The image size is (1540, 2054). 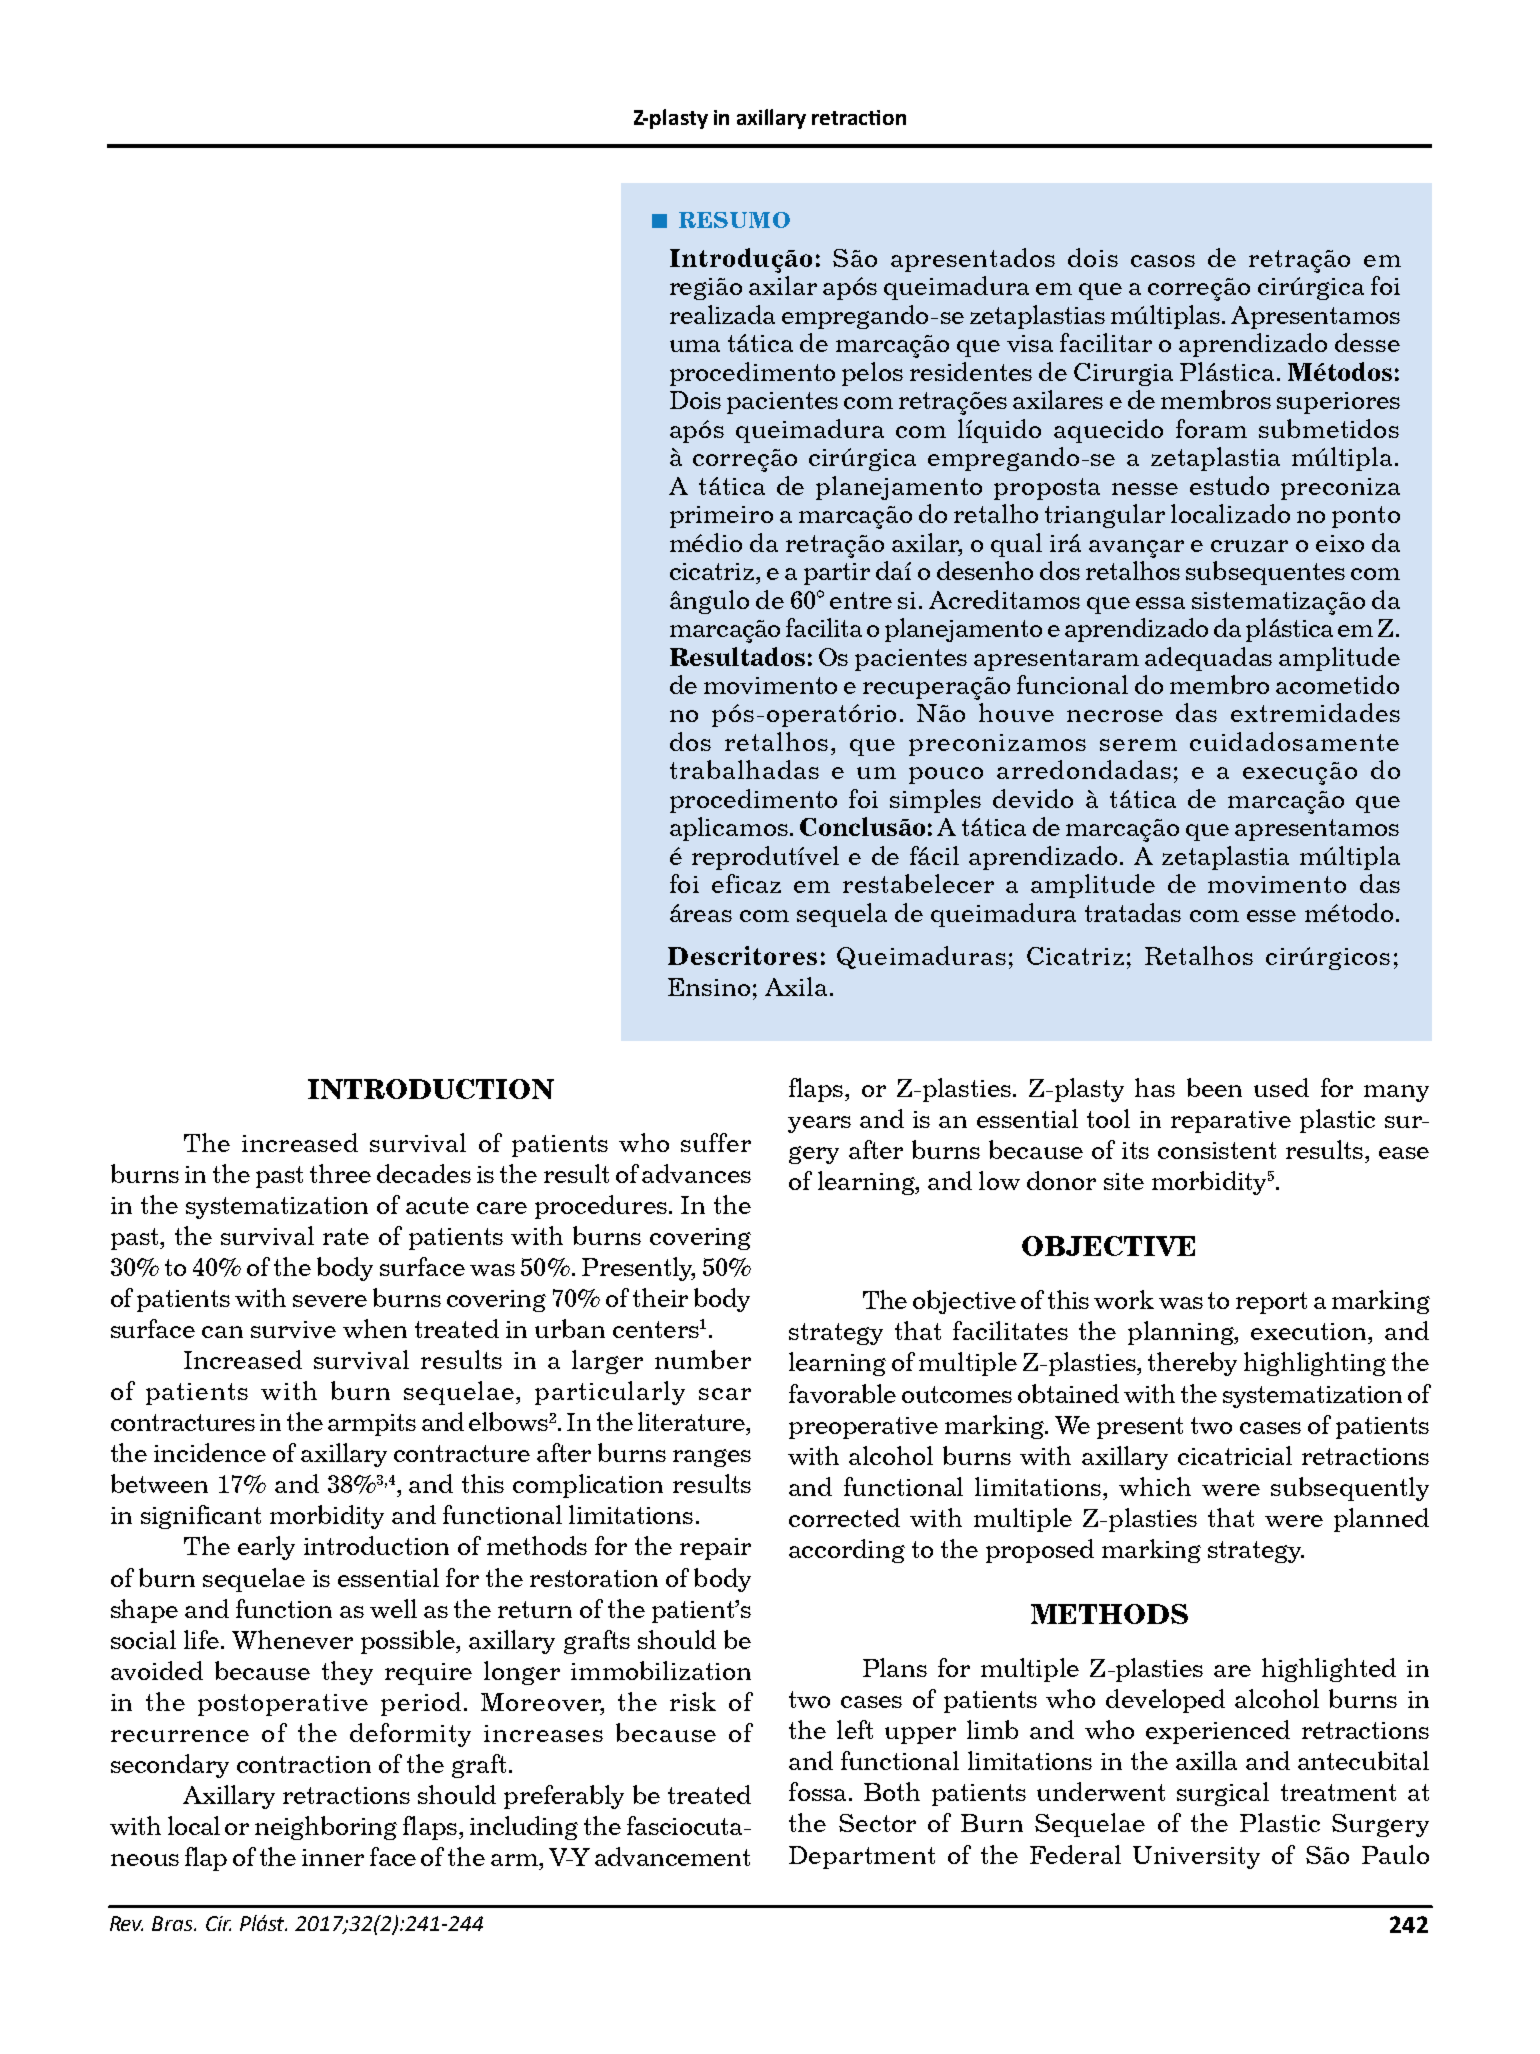 I want to click on inner, so click(x=333, y=1857).
